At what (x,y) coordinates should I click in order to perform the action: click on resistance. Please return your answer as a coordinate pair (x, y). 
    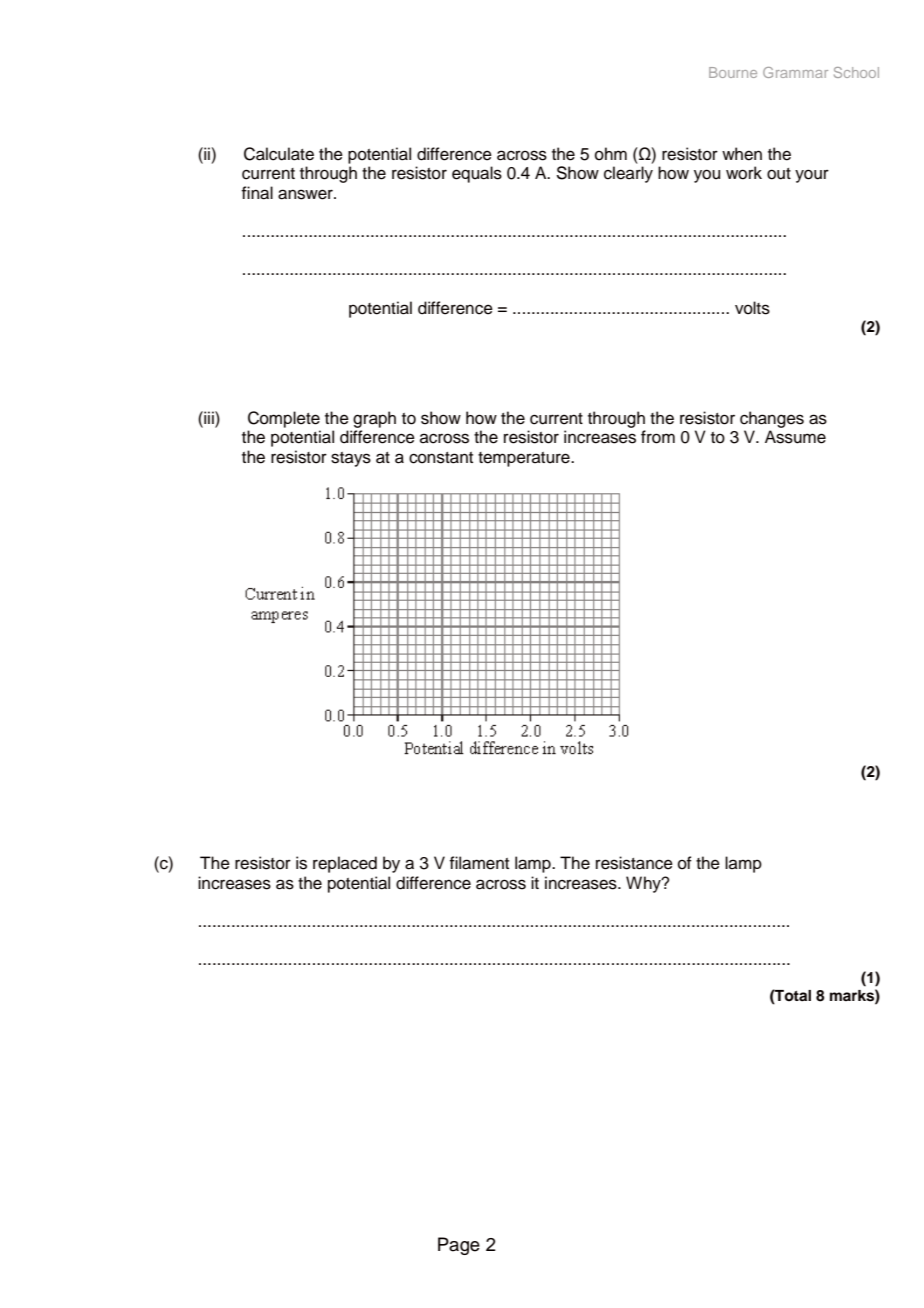
    Looking at the image, I should click on (634, 863).
